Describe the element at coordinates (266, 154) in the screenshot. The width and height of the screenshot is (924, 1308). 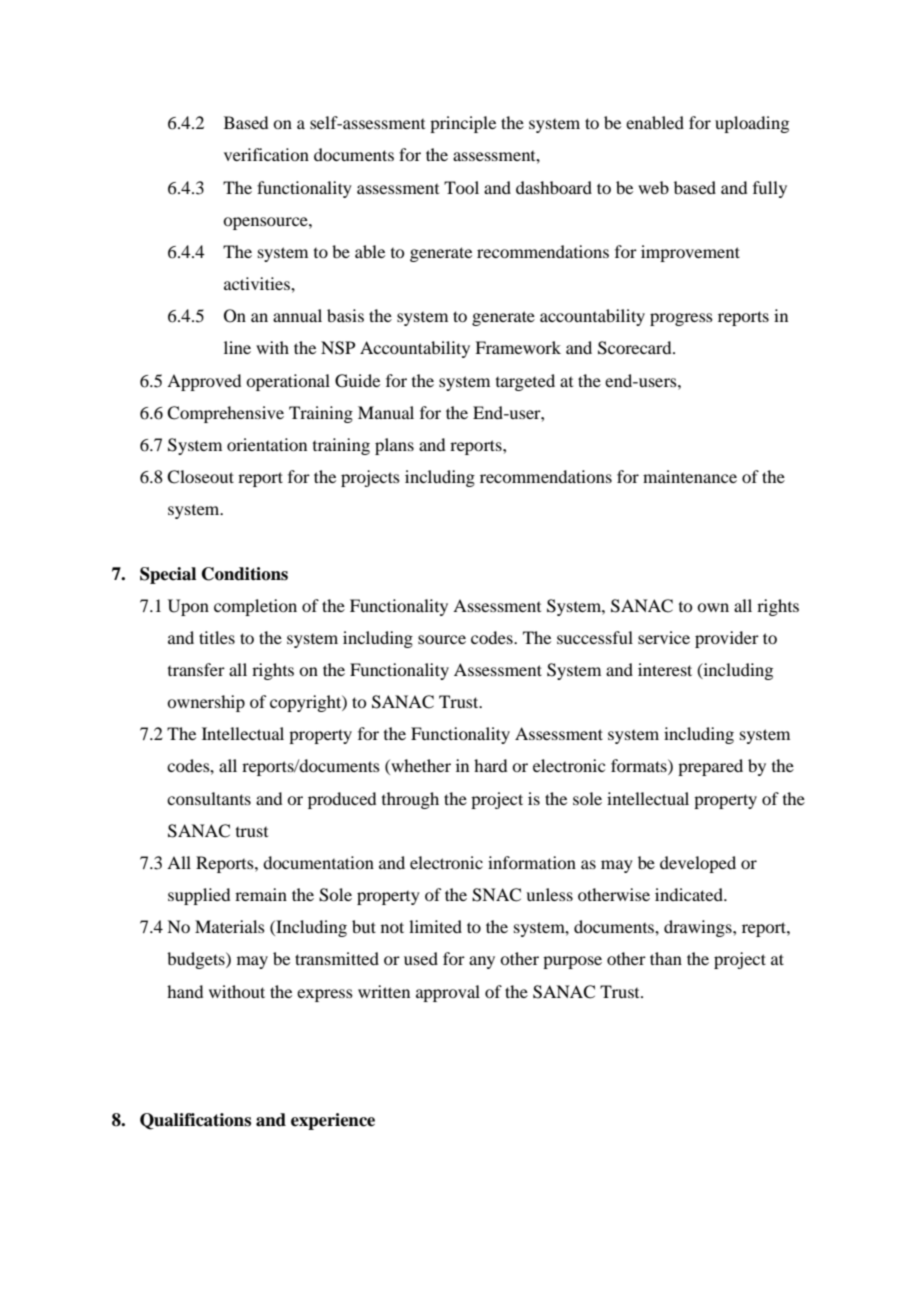
I see `verification` at that location.
